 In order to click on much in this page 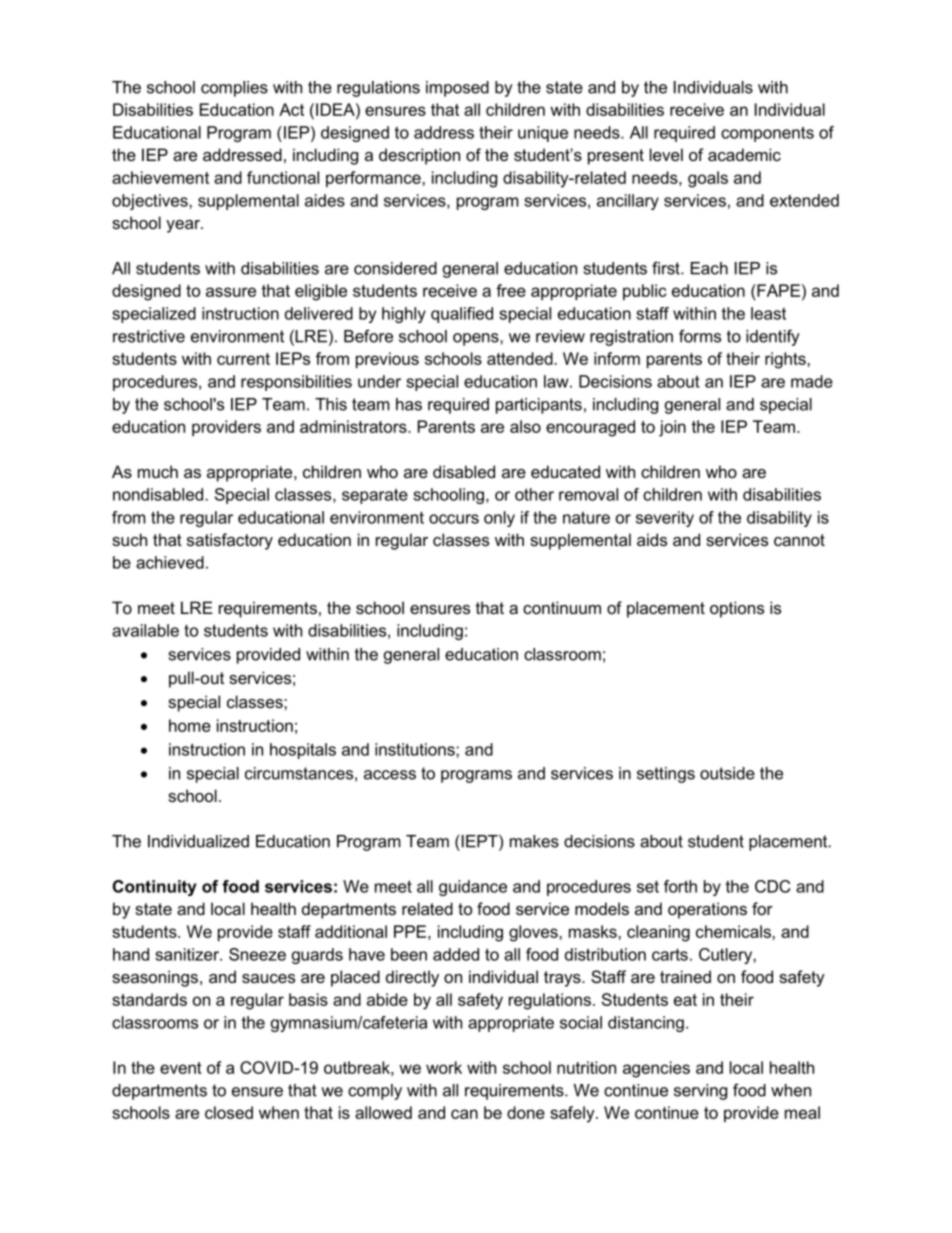, I will do `click(158, 471)`.
